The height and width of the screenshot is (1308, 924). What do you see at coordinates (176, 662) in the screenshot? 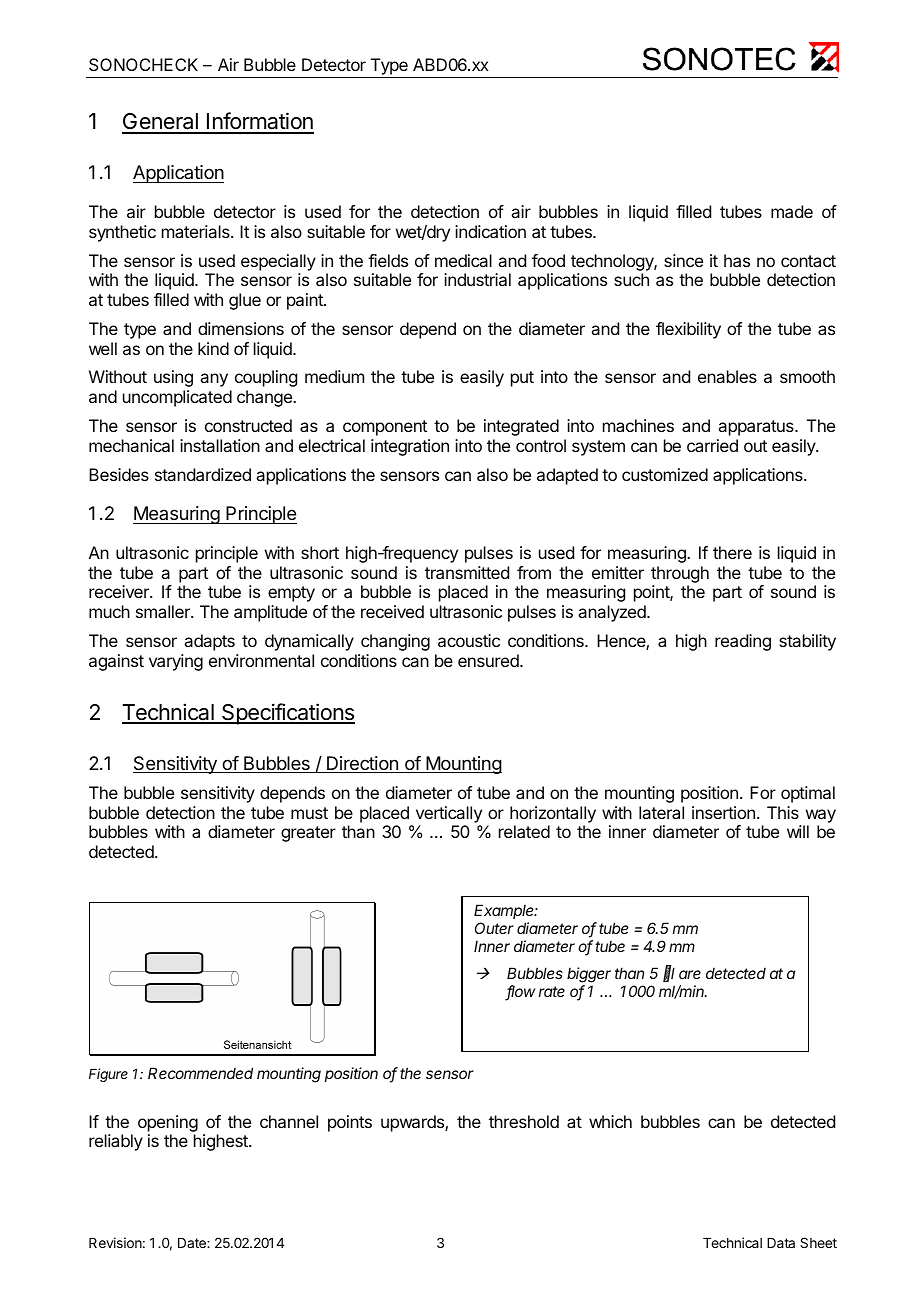
I see `varying` at bounding box center [176, 662].
